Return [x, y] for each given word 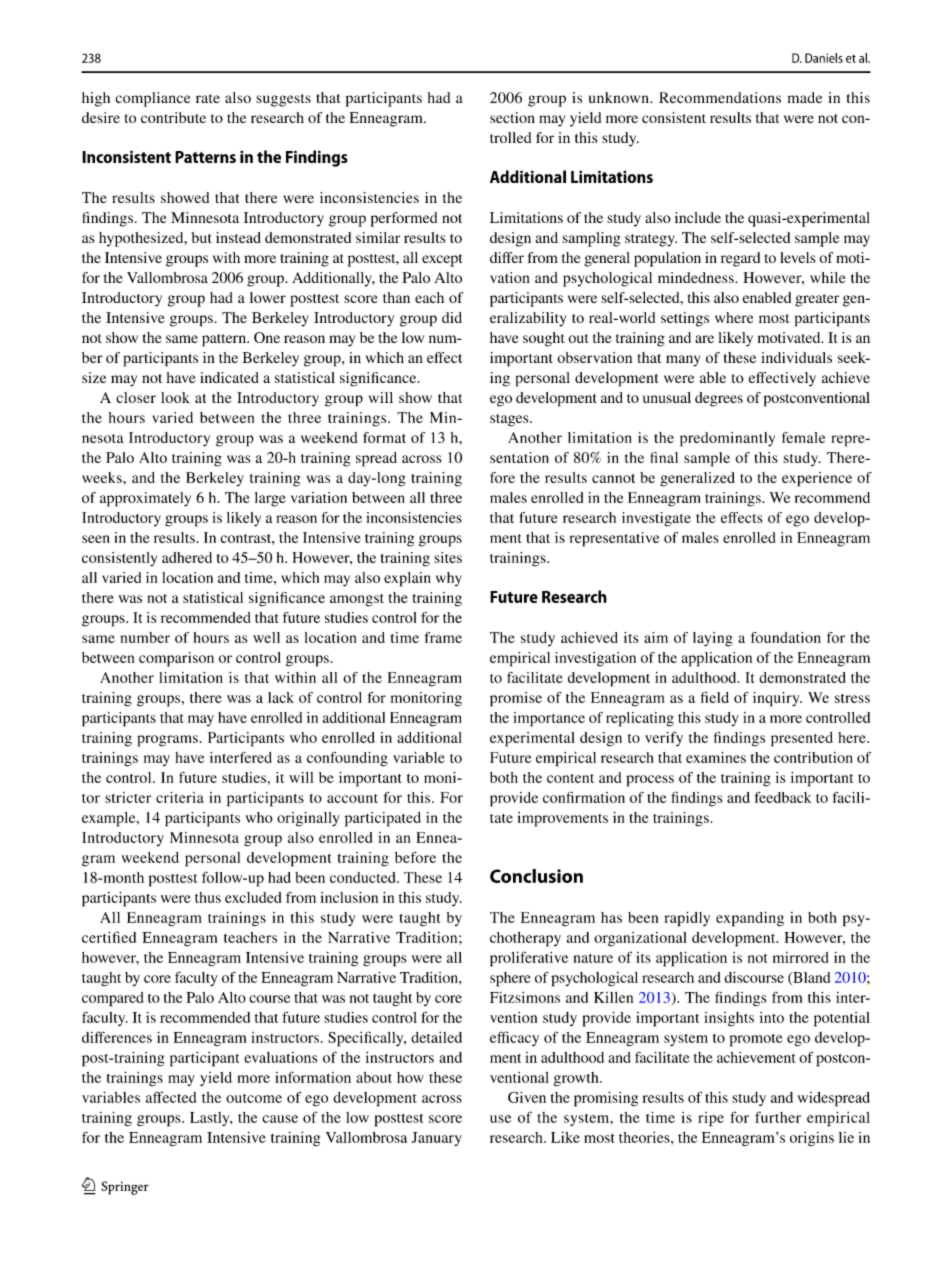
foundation [786, 637]
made [805, 97]
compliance [152, 99]
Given [527, 1097]
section [512, 117]
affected [171, 1097]
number [145, 637]
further [778, 1117]
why [449, 579]
